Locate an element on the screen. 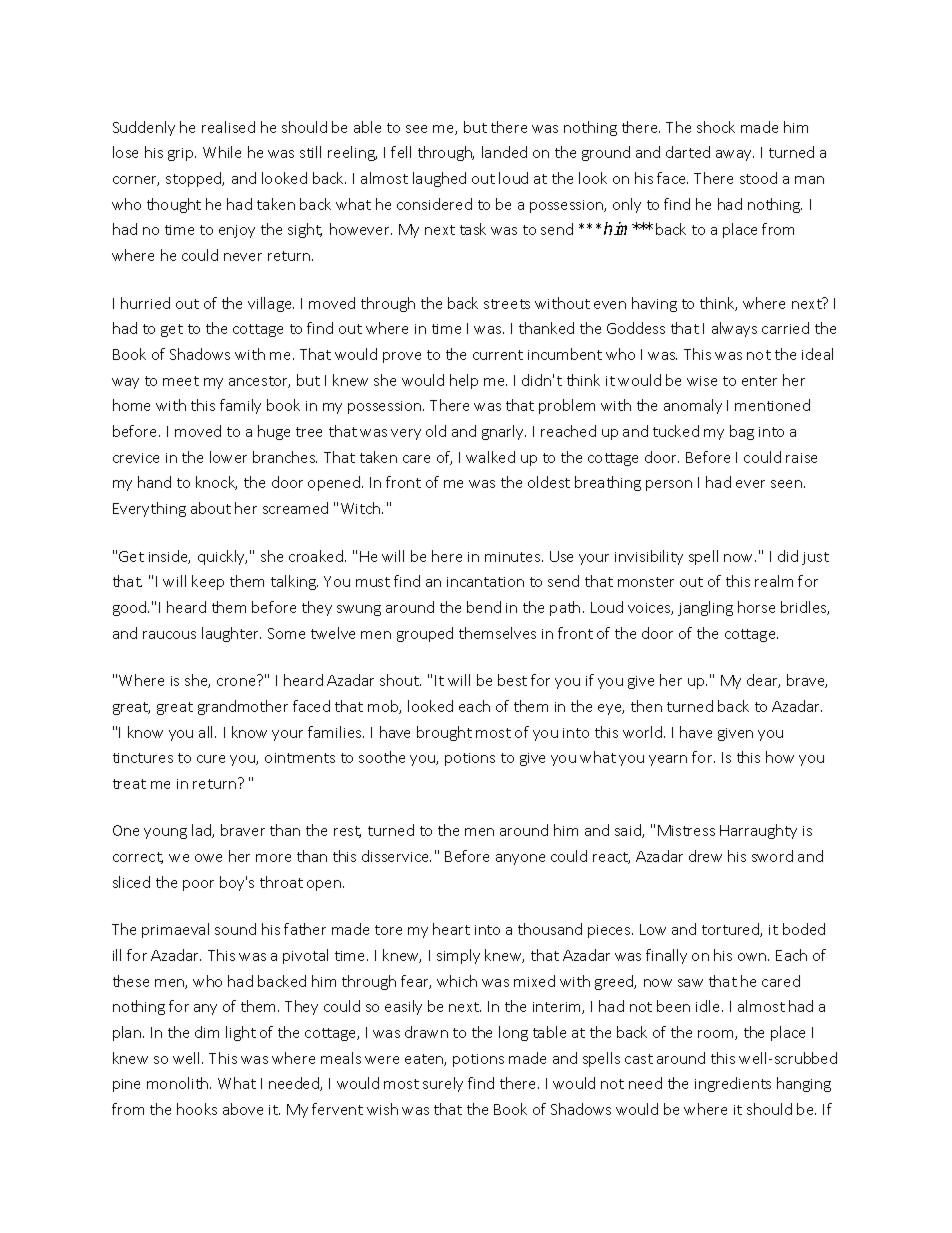  laughter is located at coordinates (231, 634).
